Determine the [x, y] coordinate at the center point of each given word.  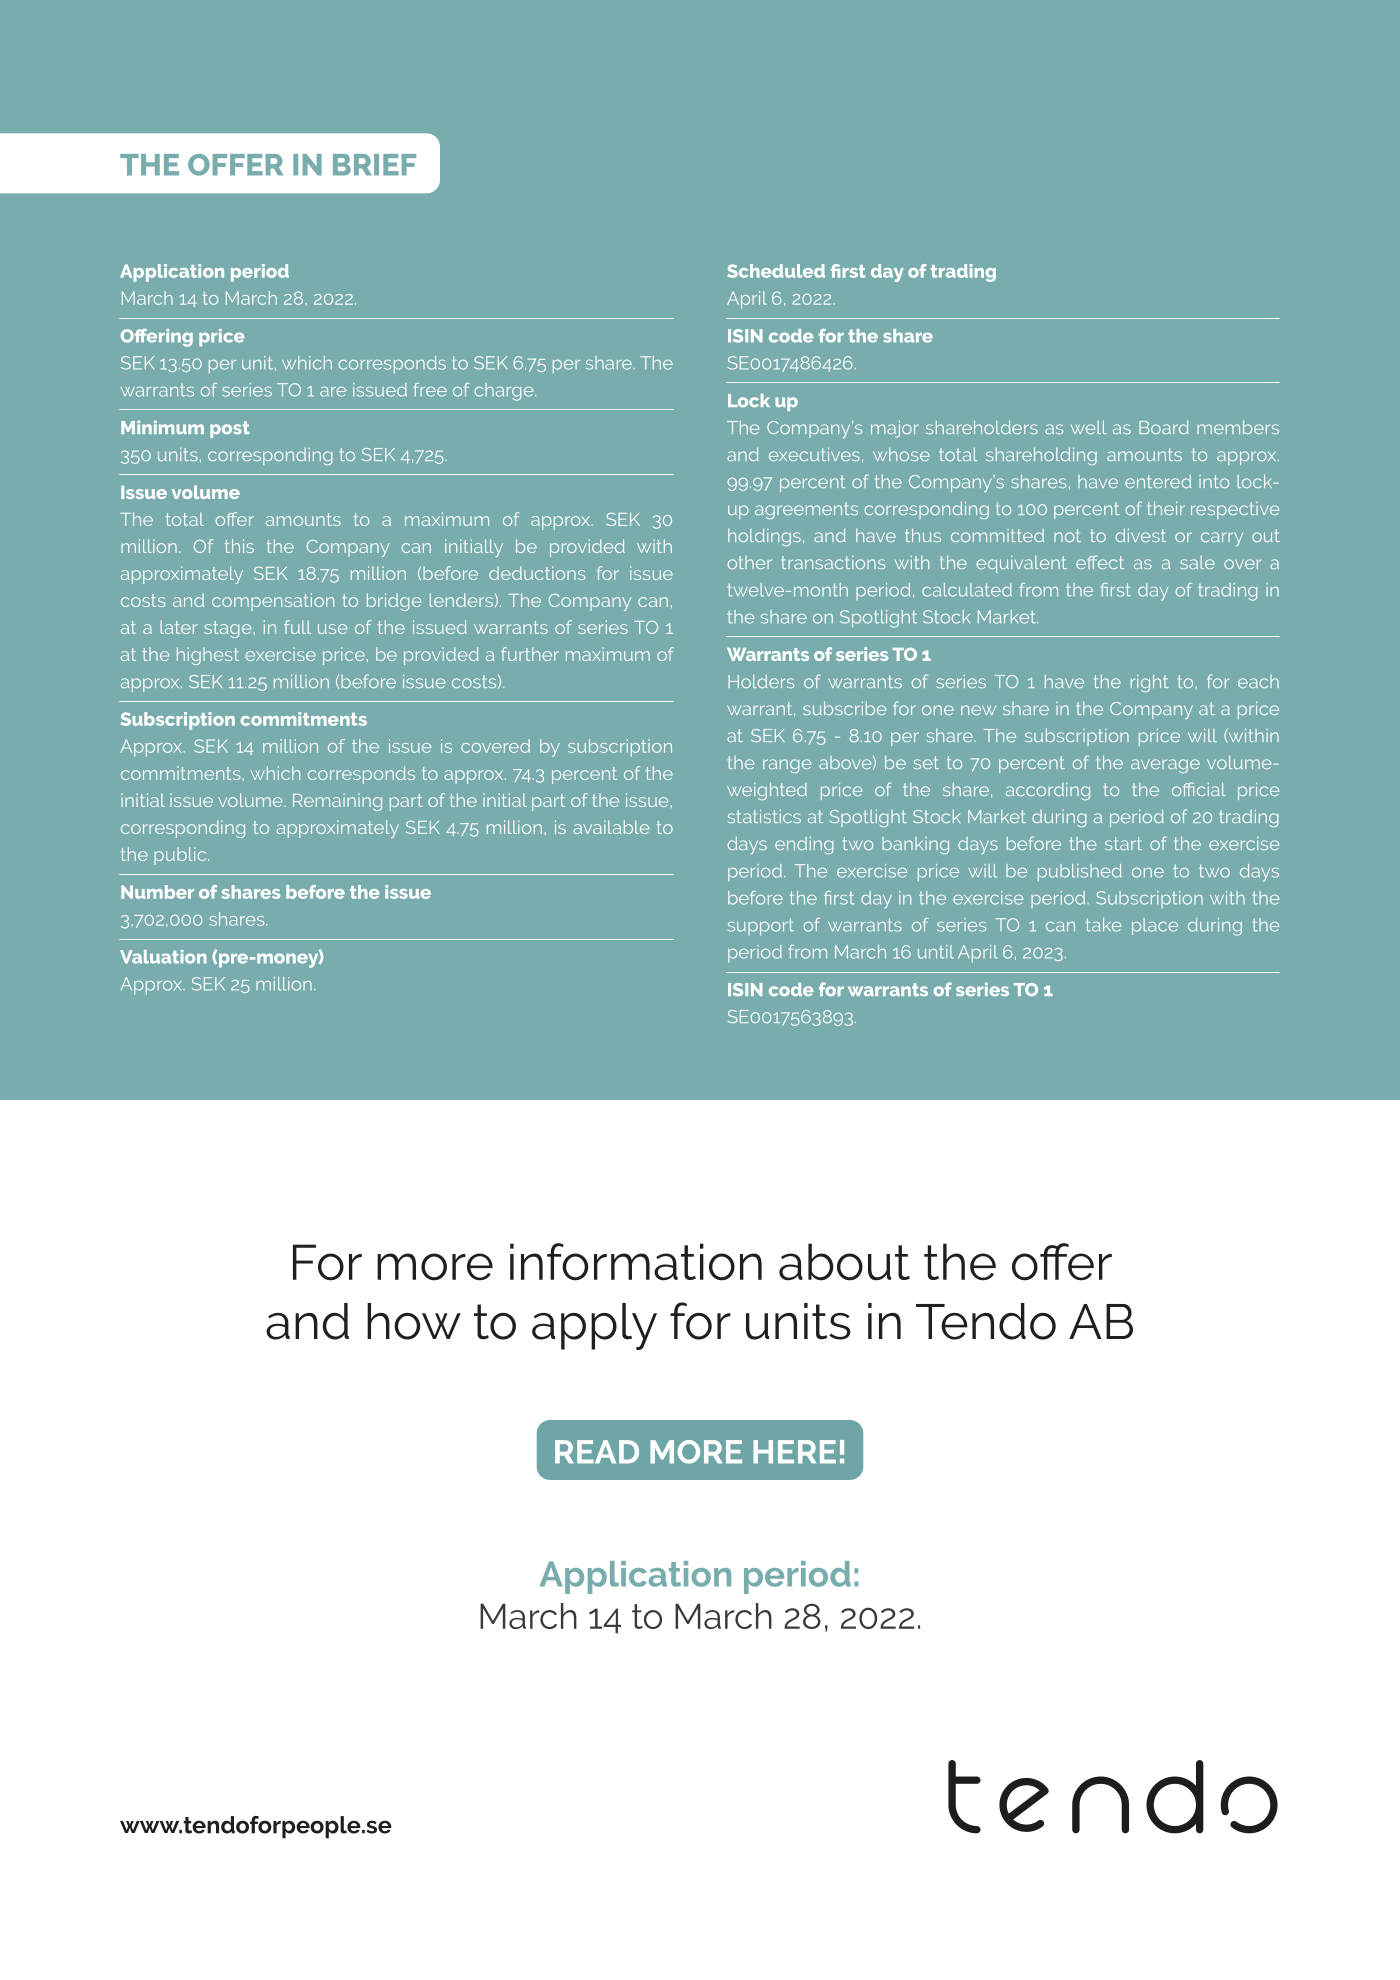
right [1149, 683]
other [749, 562]
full [297, 627]
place [1155, 926]
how [414, 1321]
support [761, 927]
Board [1164, 427]
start [1123, 843]
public [181, 856]
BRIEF [374, 165]
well [1088, 427]
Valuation [163, 957]
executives [814, 454]
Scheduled [776, 271]
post [230, 429]
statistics [764, 816]
